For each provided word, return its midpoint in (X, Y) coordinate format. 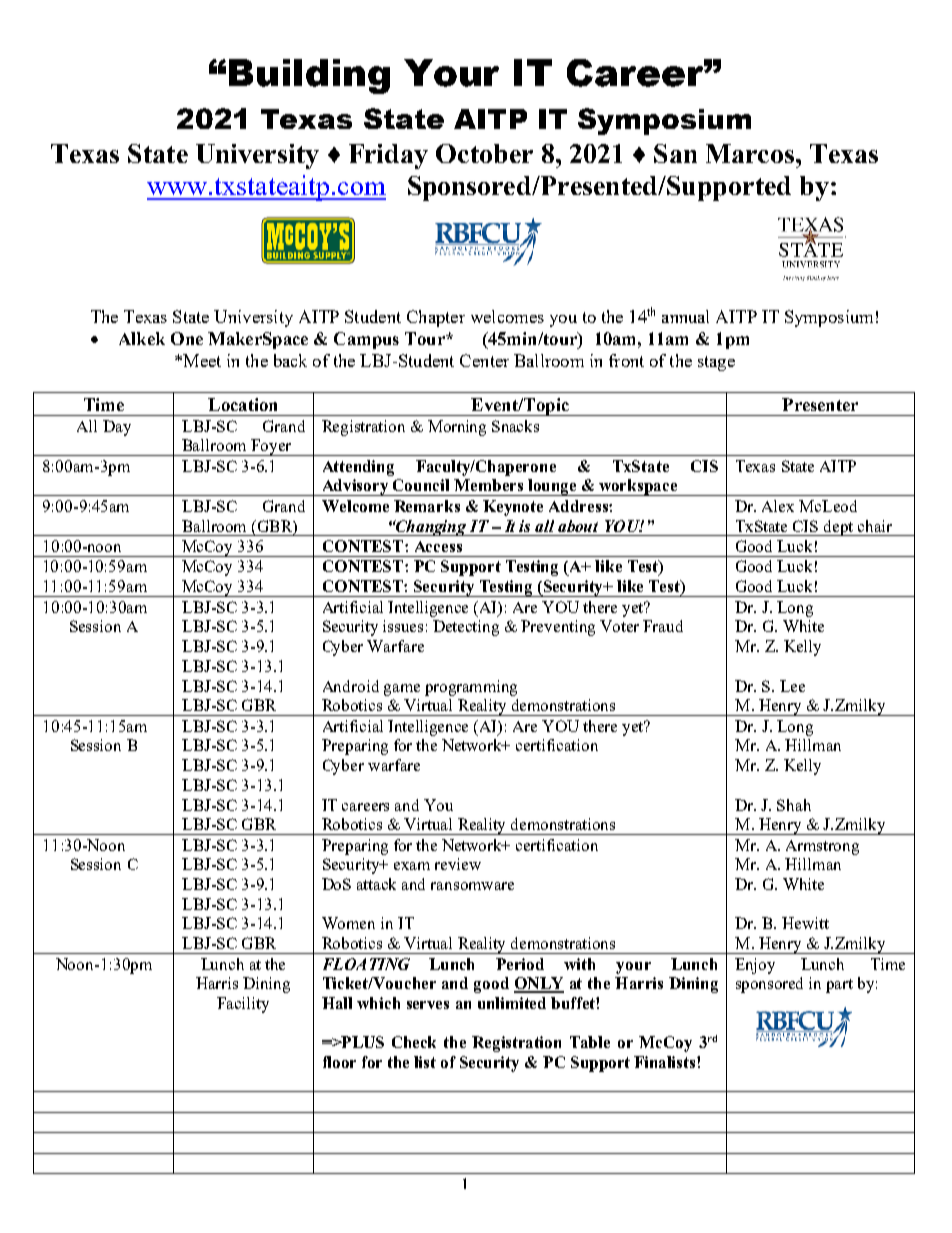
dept (839, 528)
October (484, 153)
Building (309, 76)
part (839, 986)
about (578, 526)
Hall (337, 1003)
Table (590, 1042)
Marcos (751, 153)
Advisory (355, 487)
